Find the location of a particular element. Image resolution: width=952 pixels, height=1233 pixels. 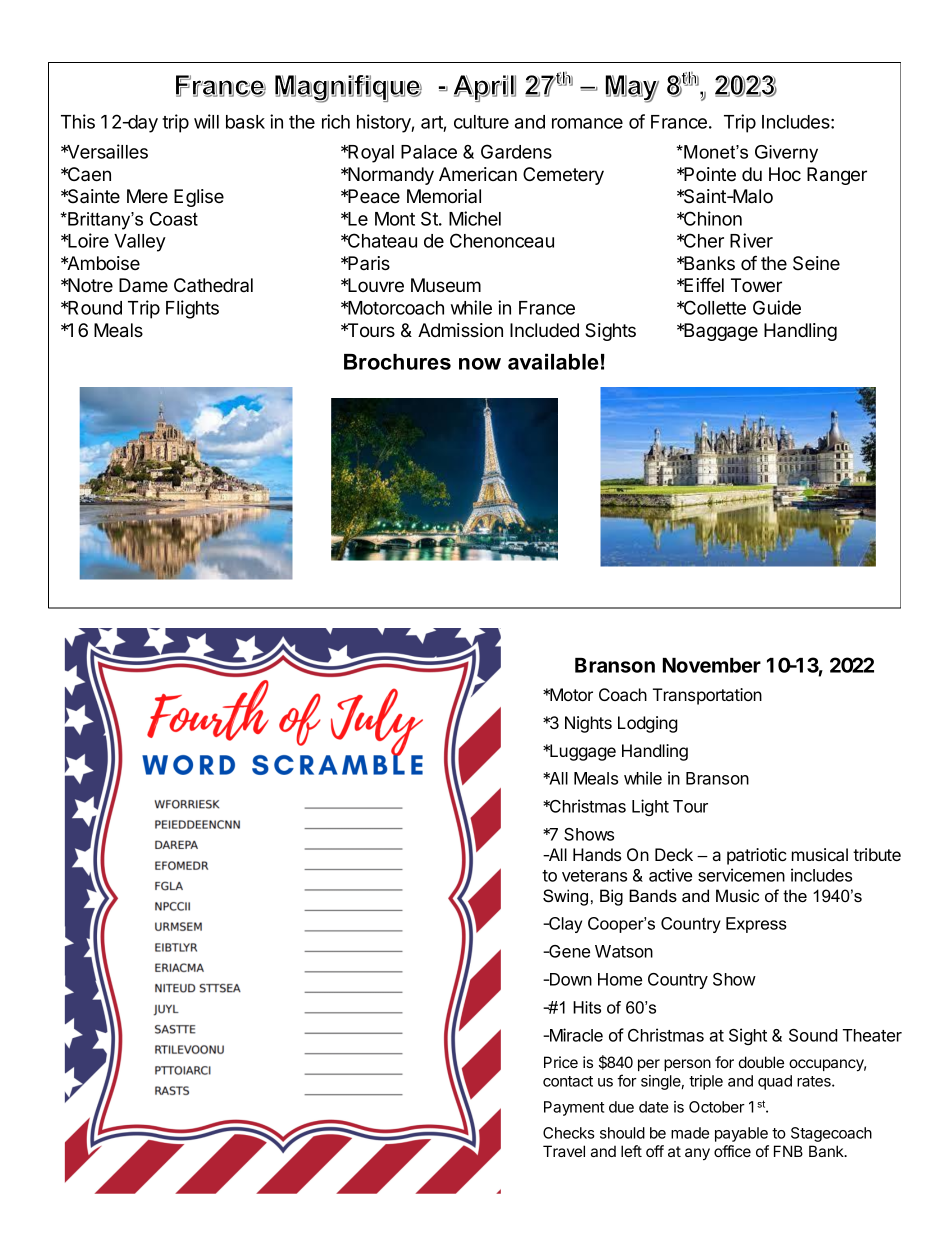

Hands is located at coordinates (597, 854).
